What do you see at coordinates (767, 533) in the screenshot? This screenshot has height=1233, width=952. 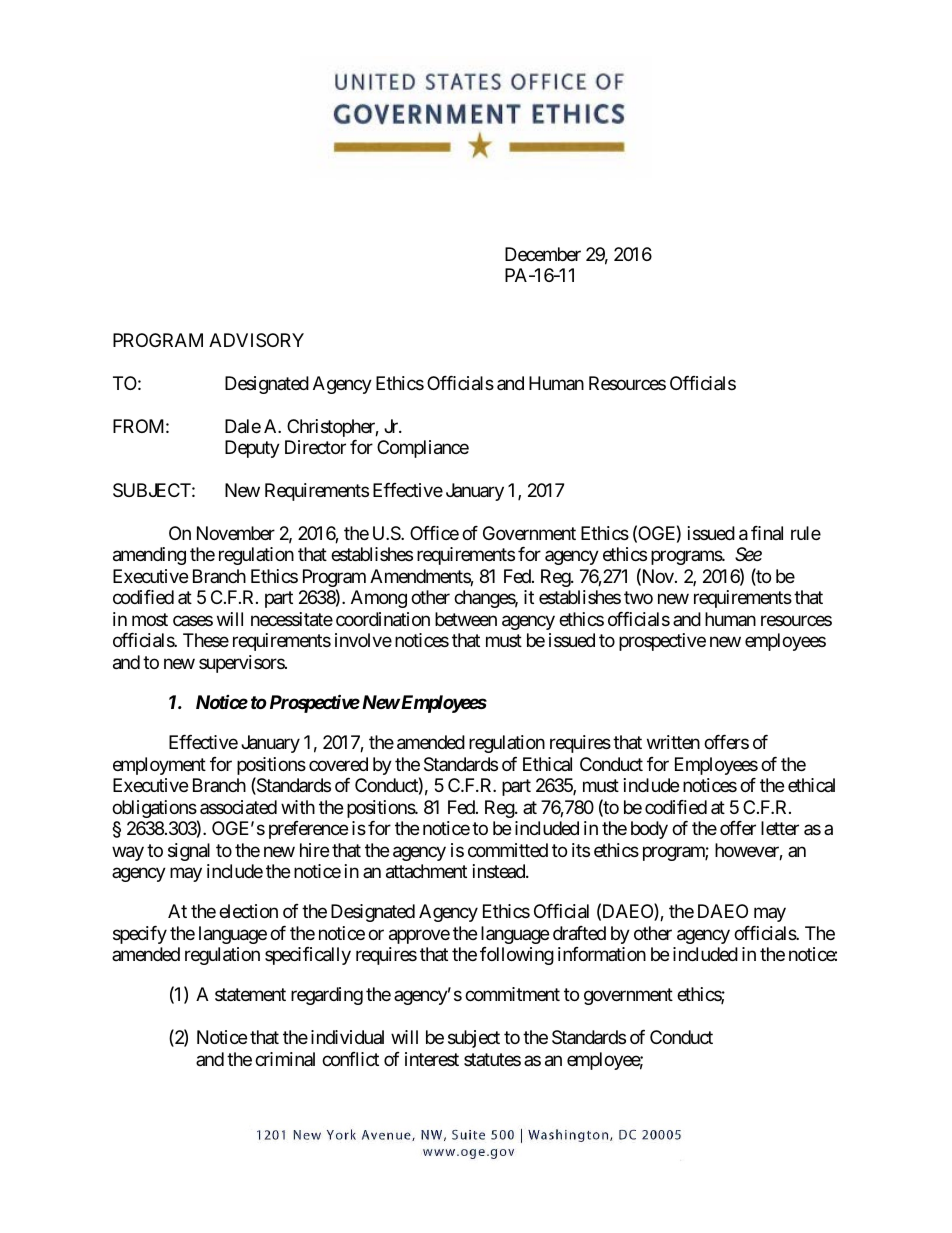 I see `final` at bounding box center [767, 533].
